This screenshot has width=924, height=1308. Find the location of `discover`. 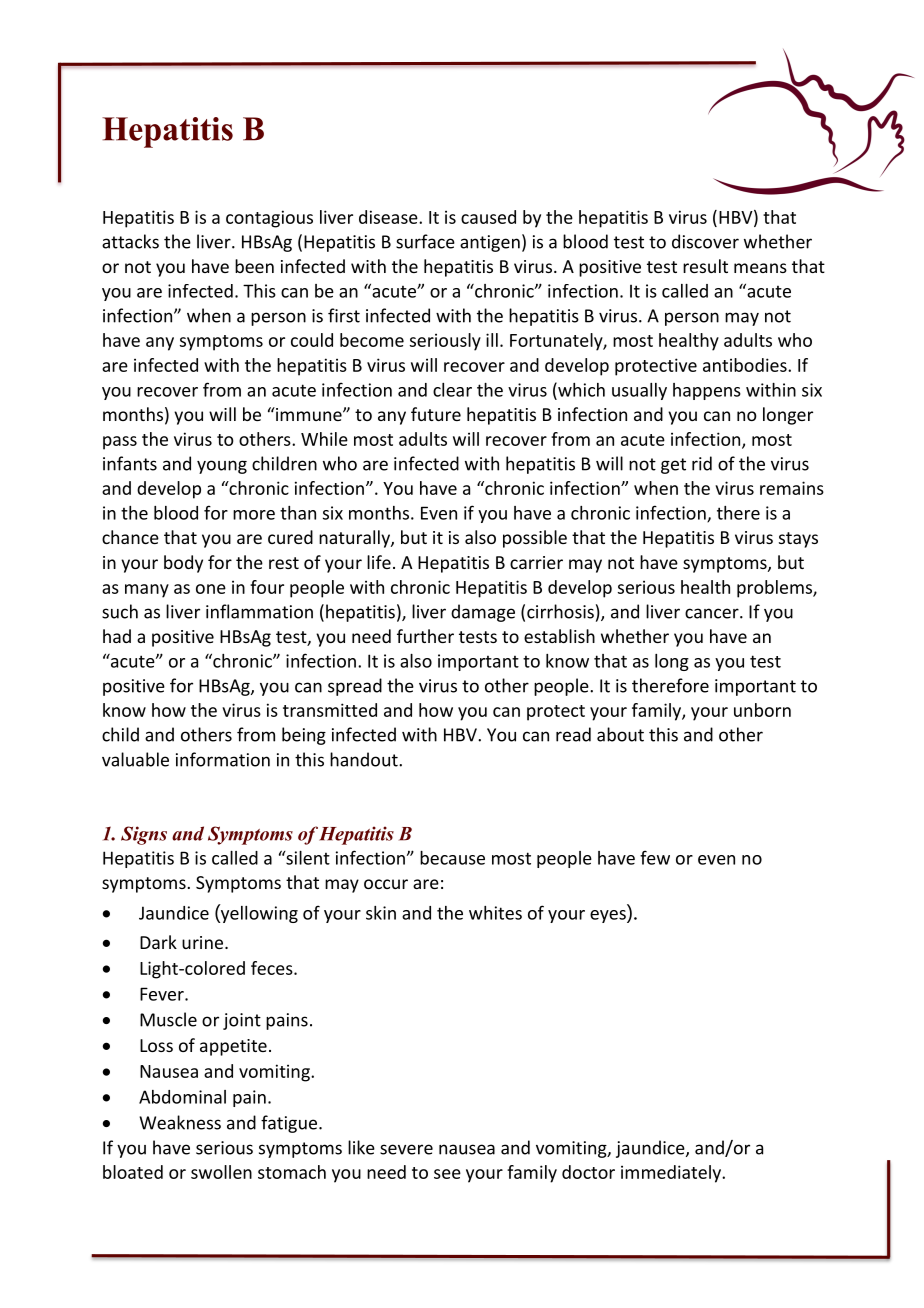

discover is located at coordinates (705, 241).
